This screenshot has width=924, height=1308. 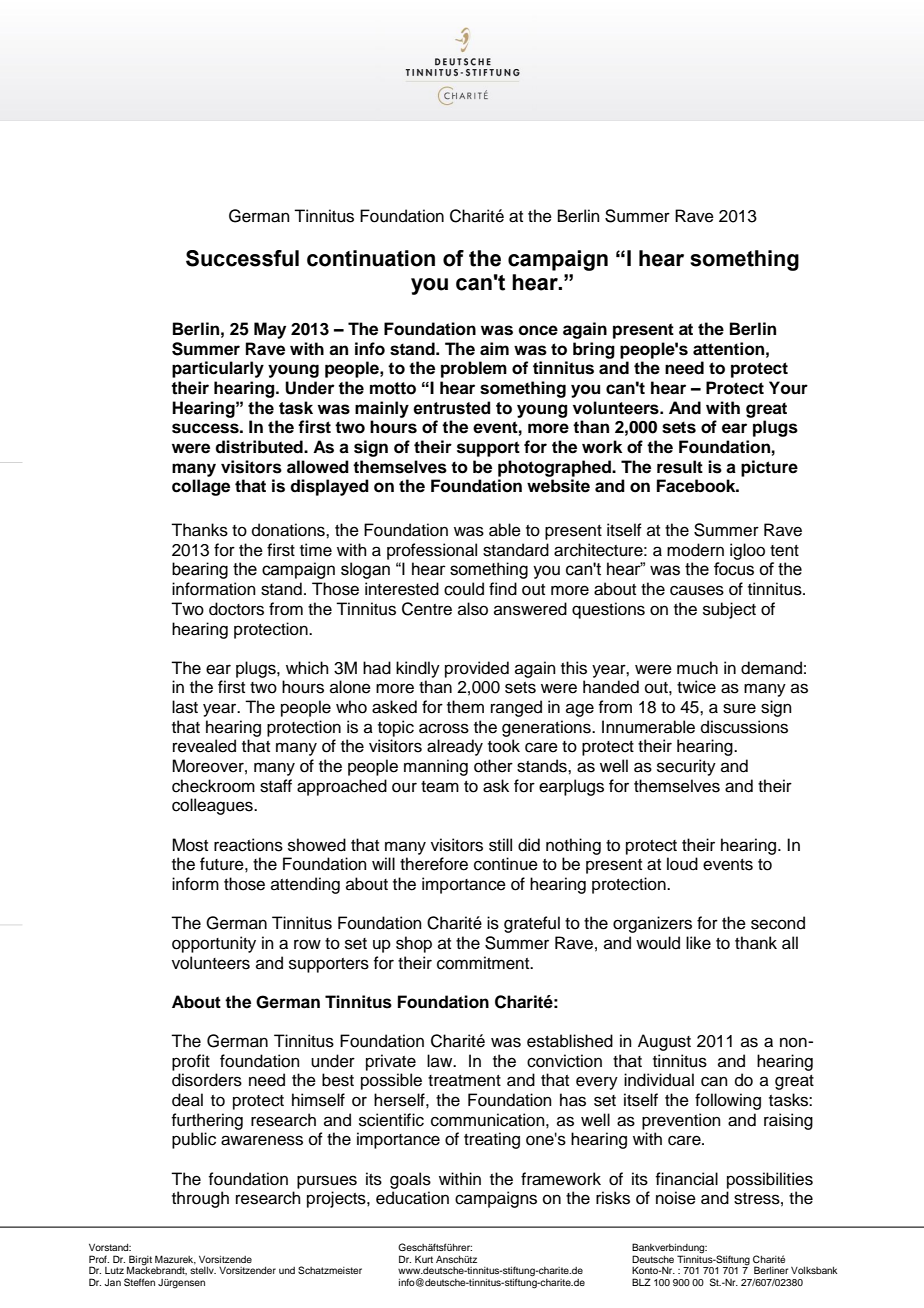 I want to click on security, so click(x=686, y=767).
